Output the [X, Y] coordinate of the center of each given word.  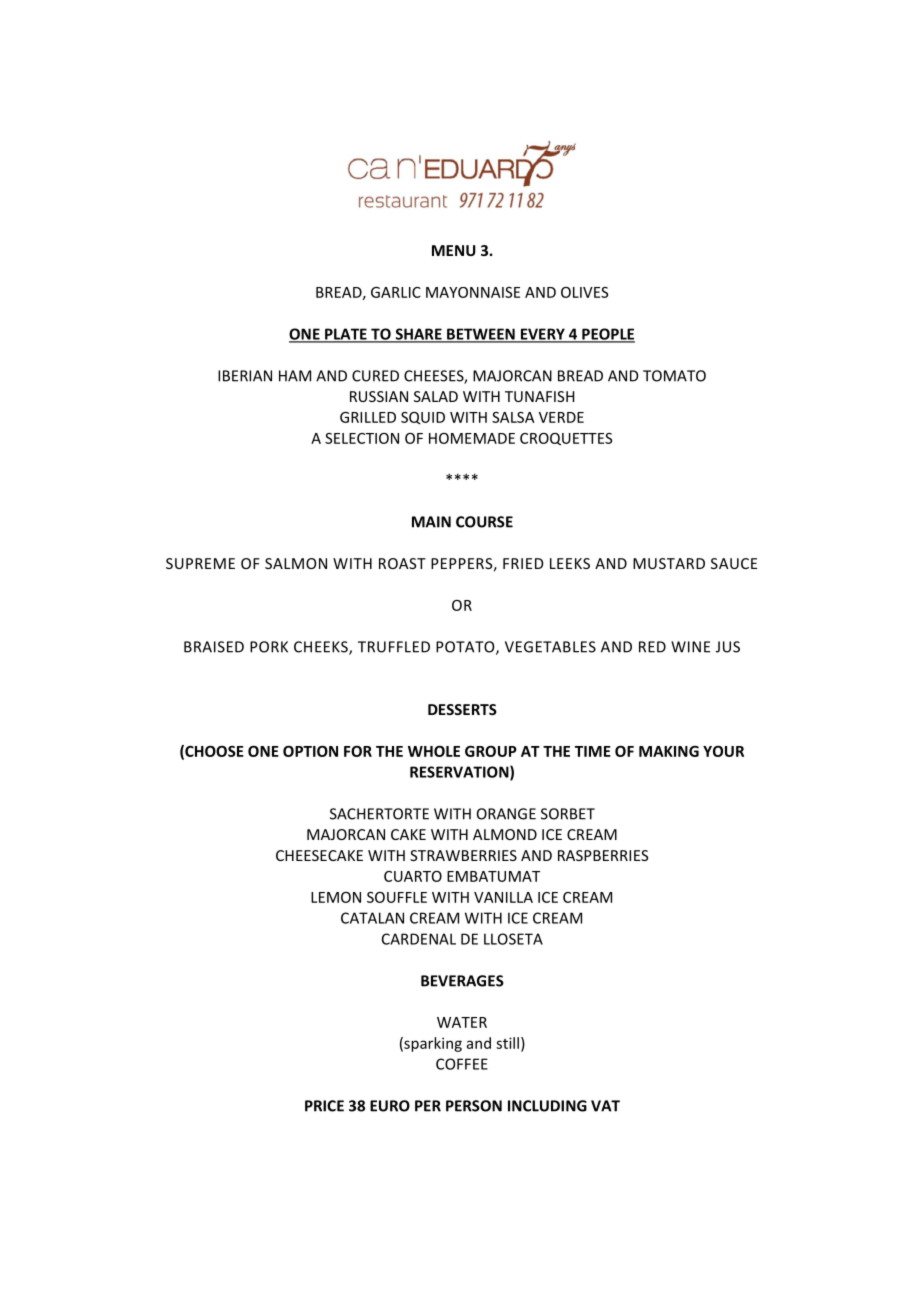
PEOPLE [607, 335]
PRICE [324, 1106]
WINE [690, 647]
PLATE [346, 335]
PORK [269, 647]
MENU [454, 250]
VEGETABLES [550, 647]
